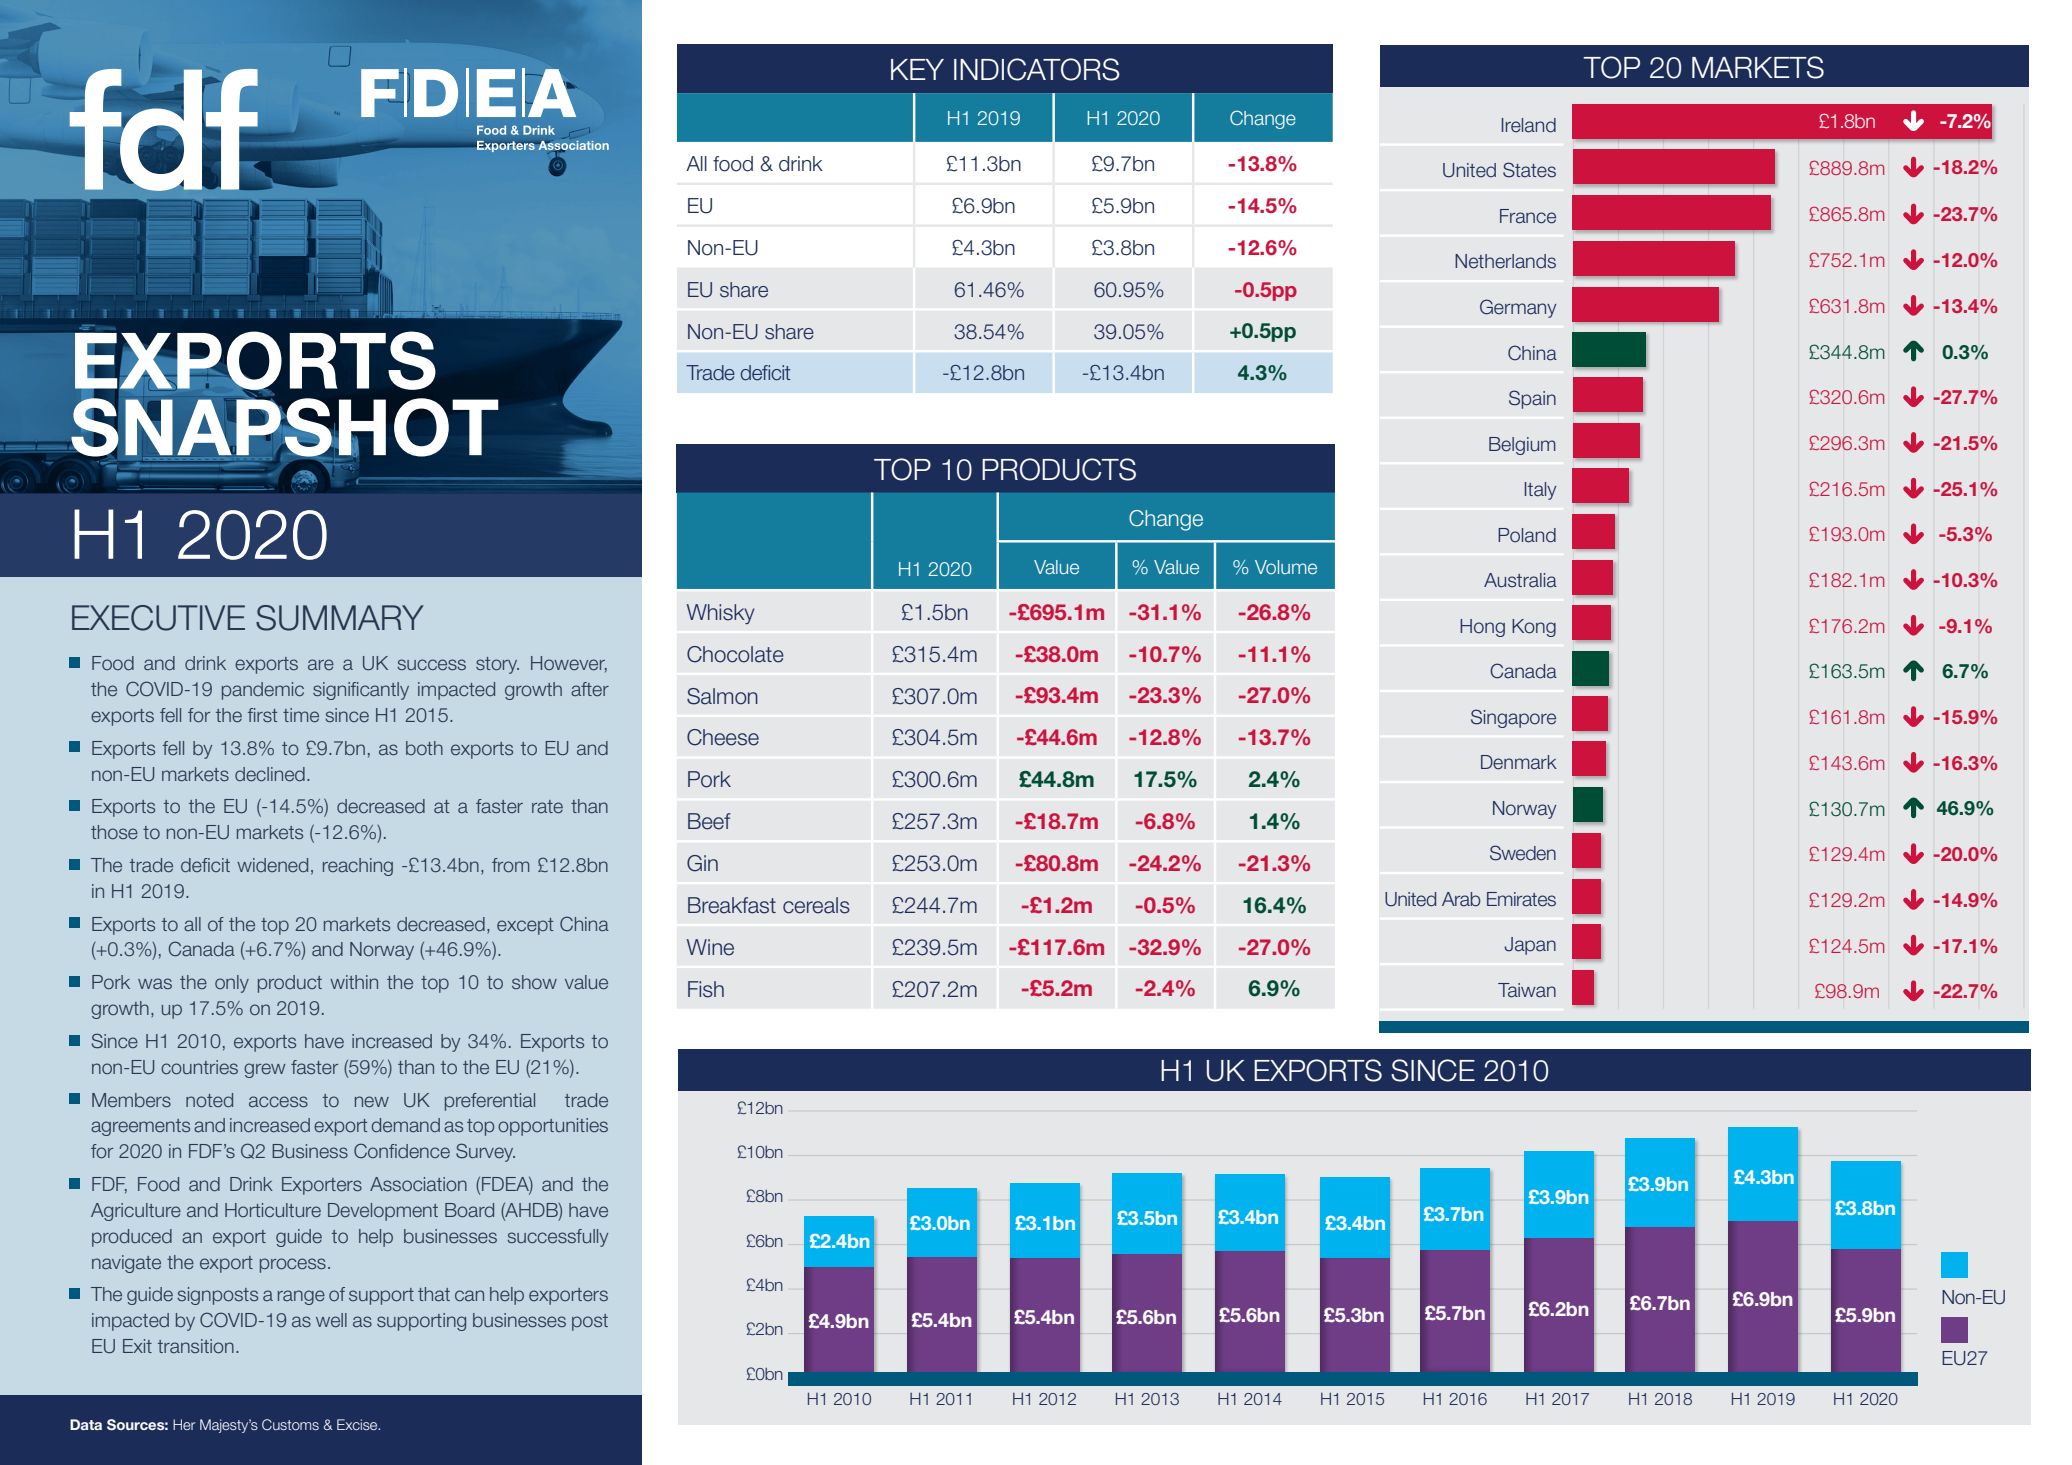 Image resolution: width=2072 pixels, height=1465 pixels. What do you see at coordinates (270, 774) in the image?
I see `declined` at bounding box center [270, 774].
